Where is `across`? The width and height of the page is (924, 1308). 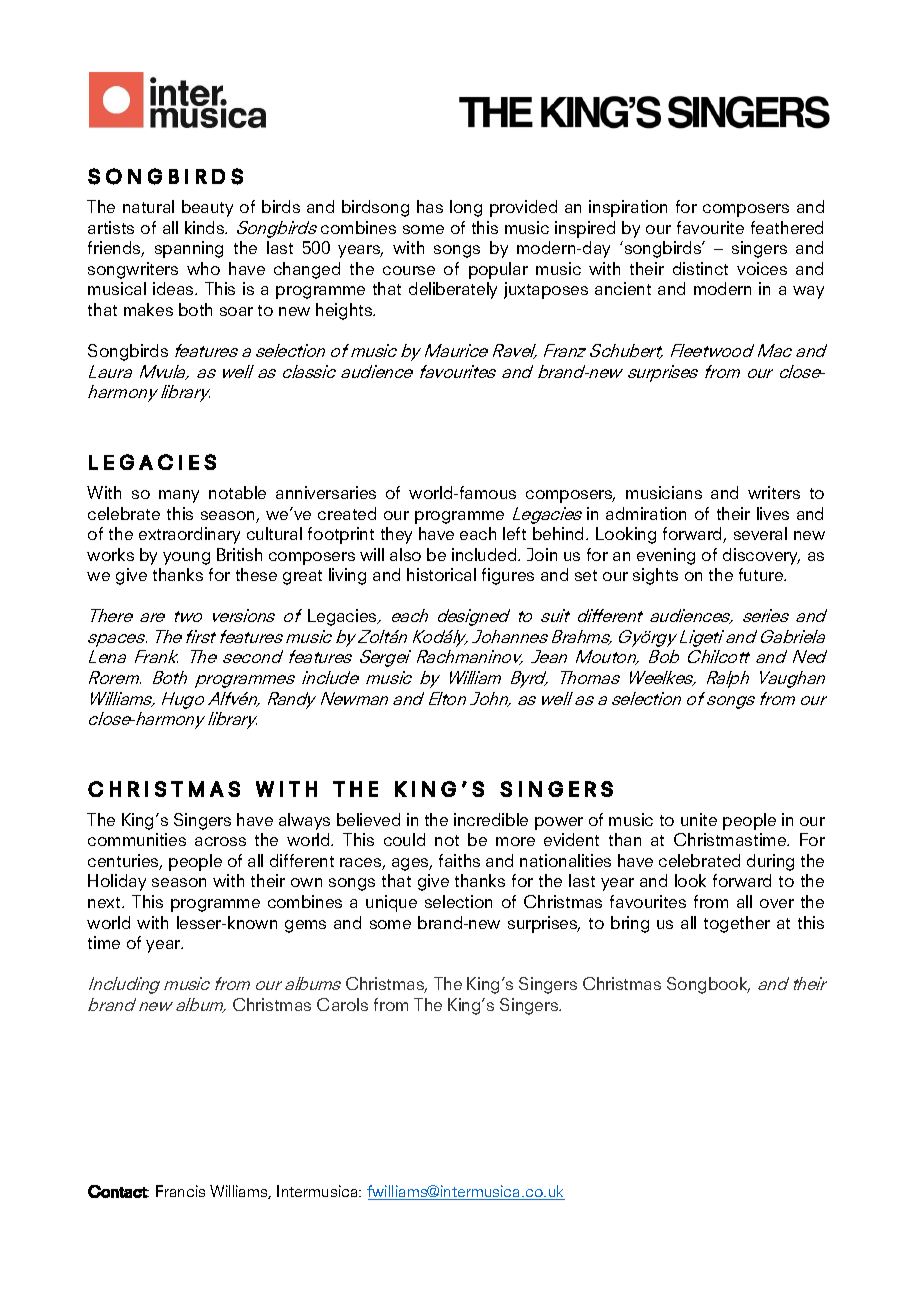 across is located at coordinates (220, 841).
